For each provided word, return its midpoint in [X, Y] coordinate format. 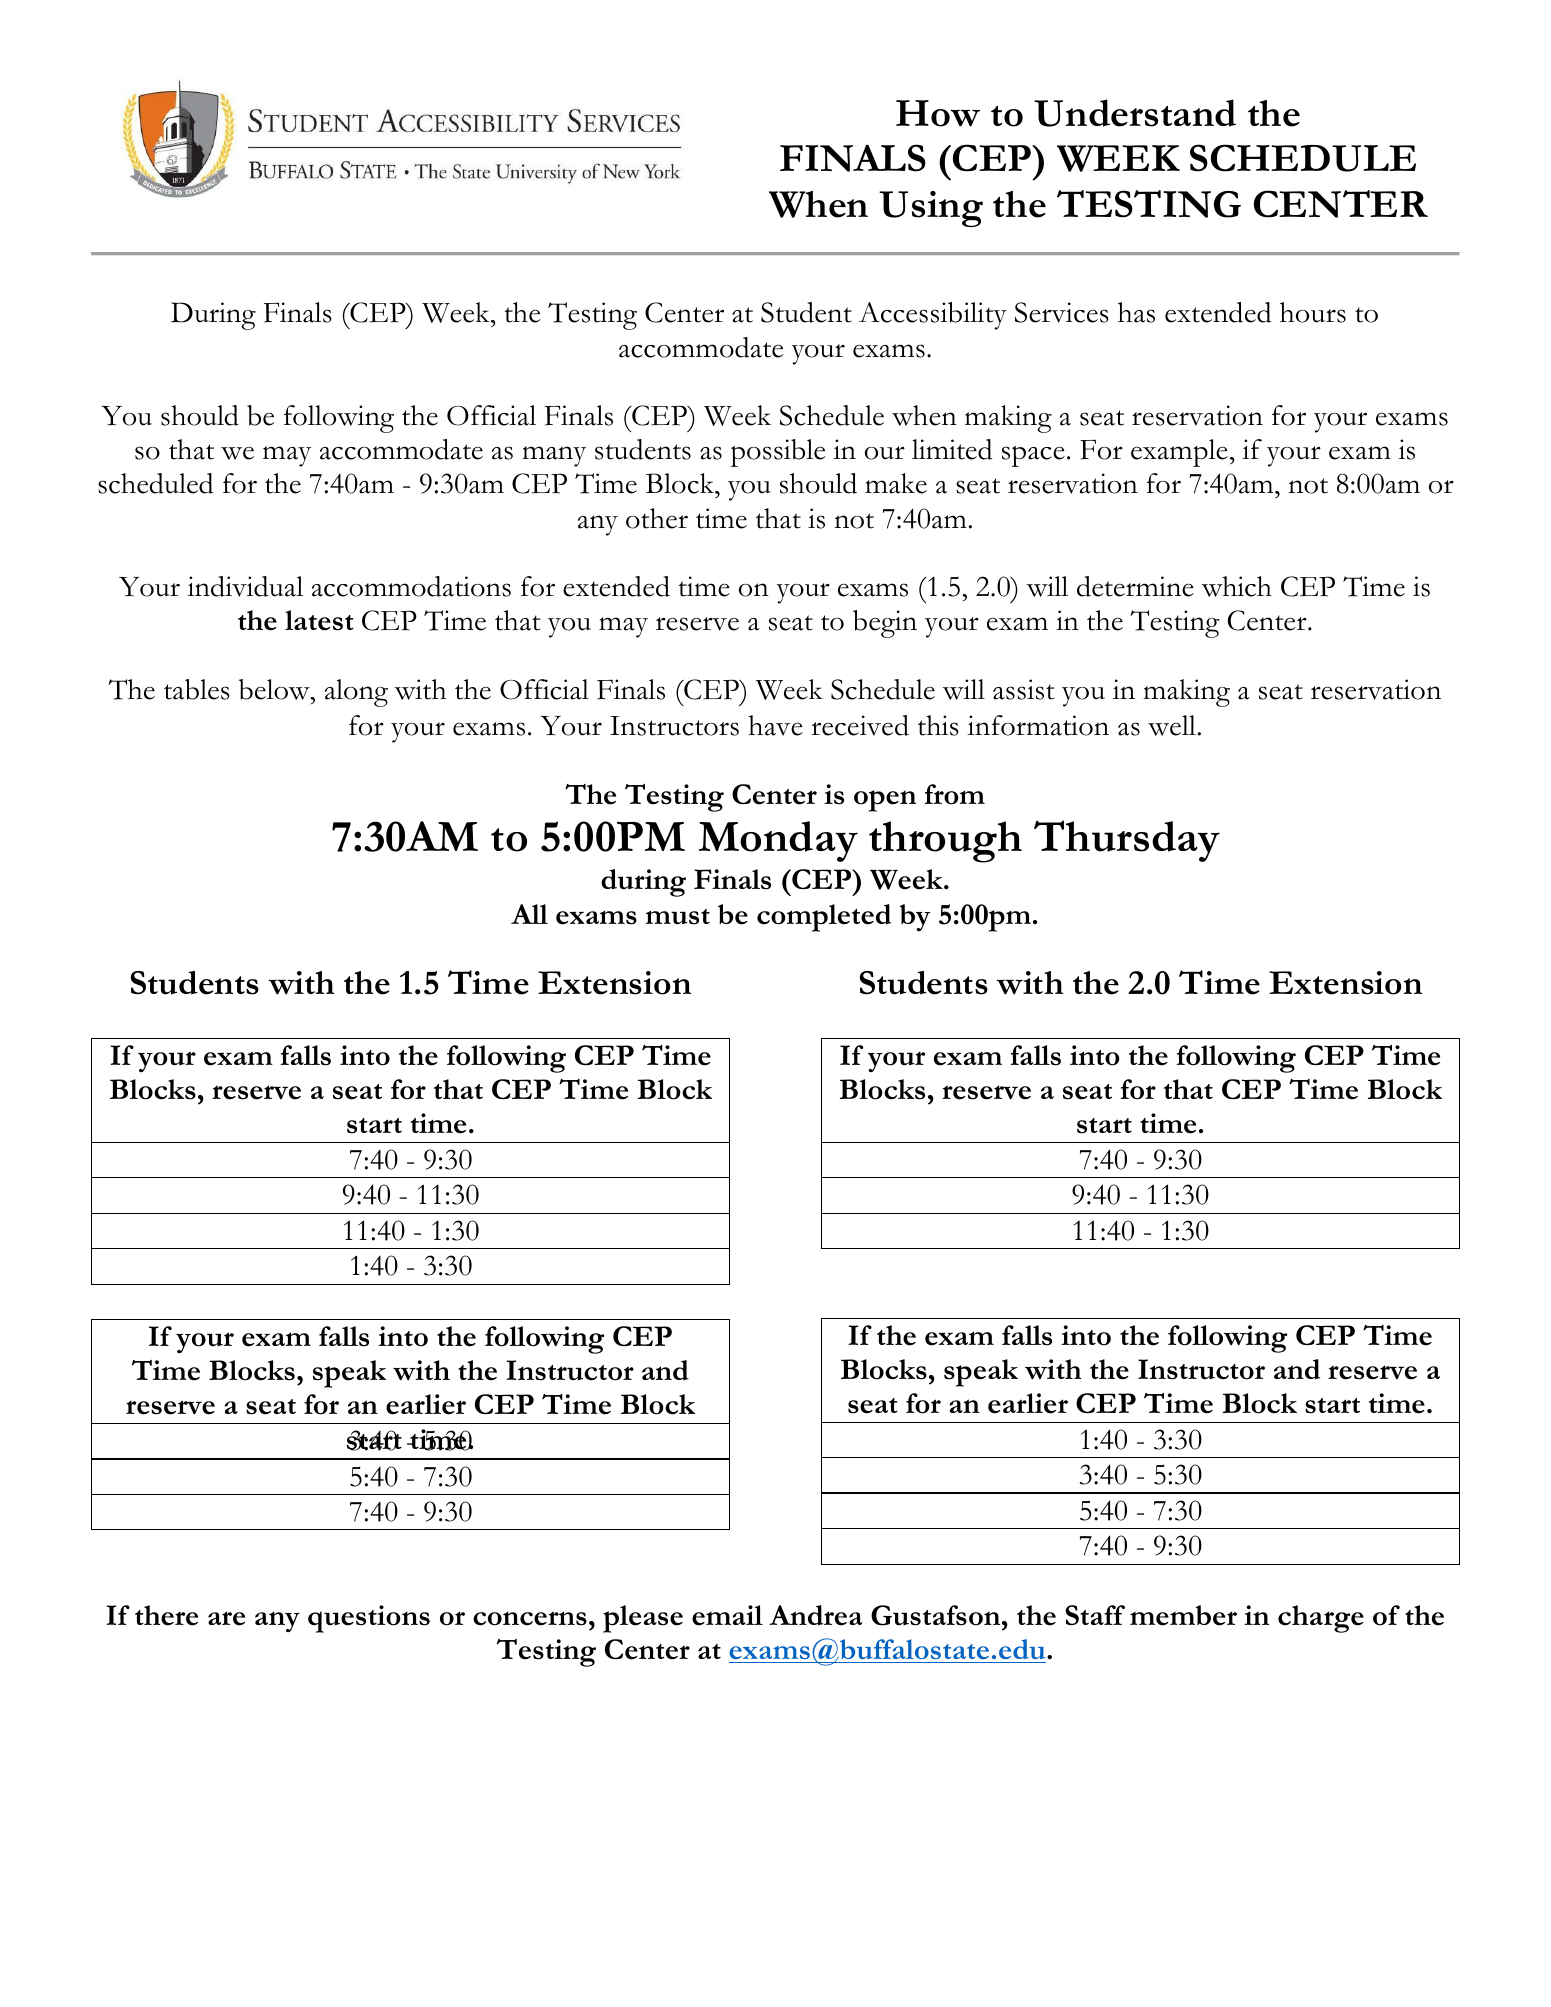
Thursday [1127, 841]
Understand [1135, 113]
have [775, 725]
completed [824, 918]
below [275, 689]
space [1033, 456]
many [554, 456]
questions [369, 1619]
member [1183, 1615]
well [1172, 725]
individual [245, 586]
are [226, 1618]
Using [931, 209]
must [678, 917]
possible [778, 453]
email [727, 1615]
